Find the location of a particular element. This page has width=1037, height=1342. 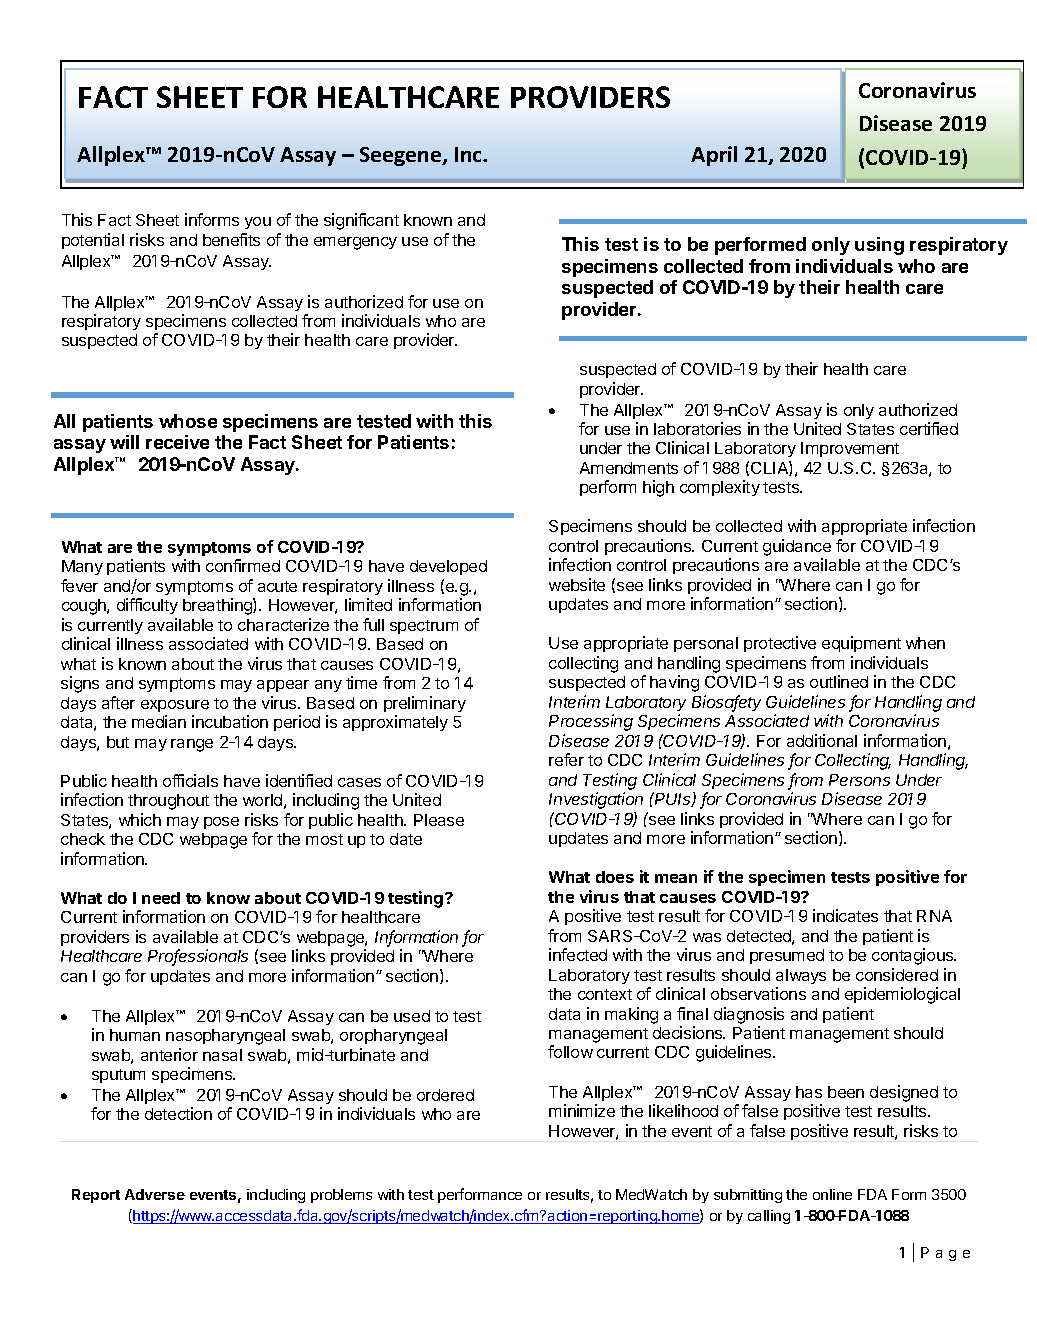

you is located at coordinates (258, 223).
